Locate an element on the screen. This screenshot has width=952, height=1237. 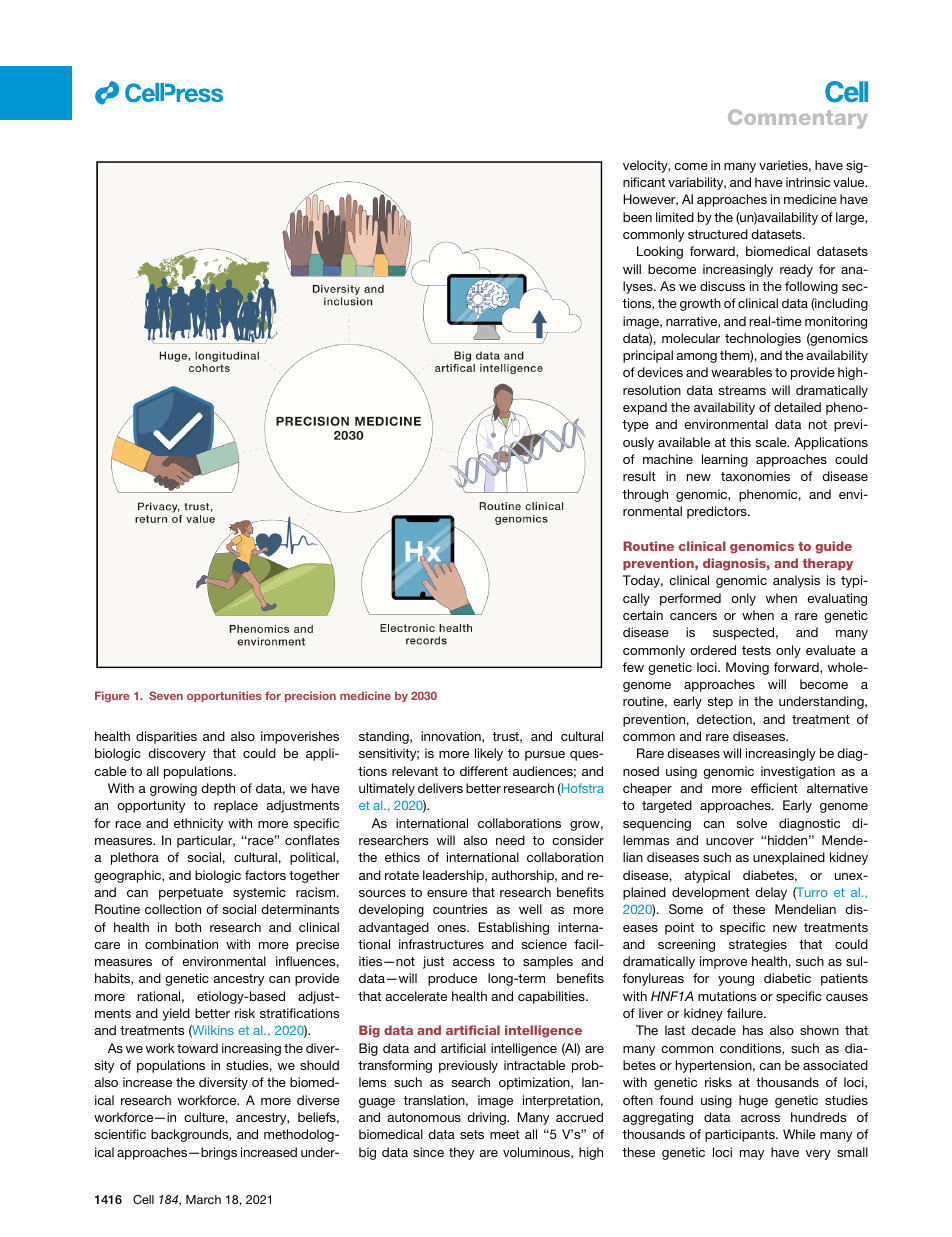
March is located at coordinates (203, 1199).
